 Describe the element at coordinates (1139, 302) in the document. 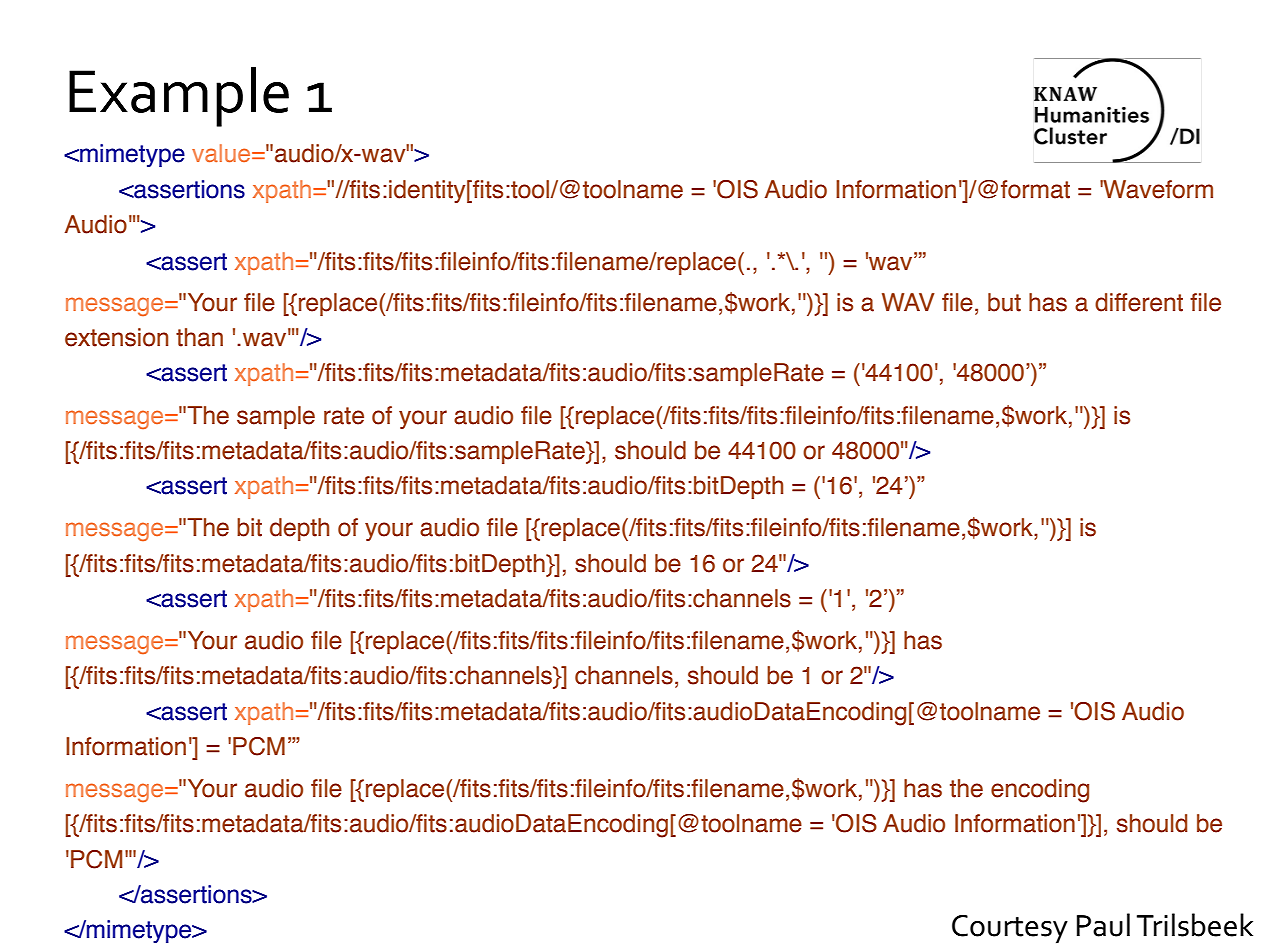

I see `different` at that location.
